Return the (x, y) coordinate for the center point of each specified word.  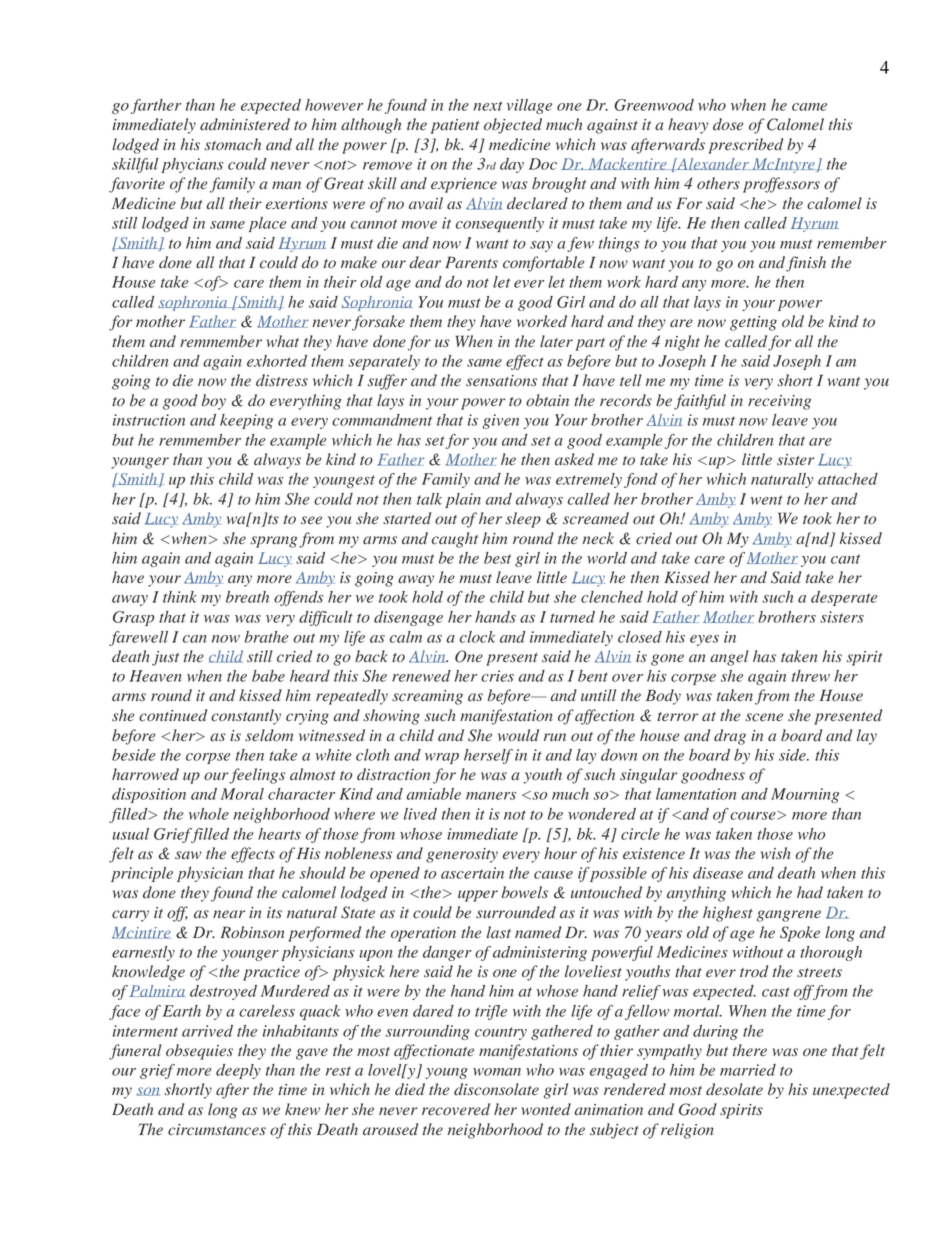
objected (513, 126)
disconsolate (496, 1089)
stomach (233, 144)
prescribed (745, 146)
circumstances (217, 1130)
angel (729, 658)
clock (477, 637)
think (180, 597)
